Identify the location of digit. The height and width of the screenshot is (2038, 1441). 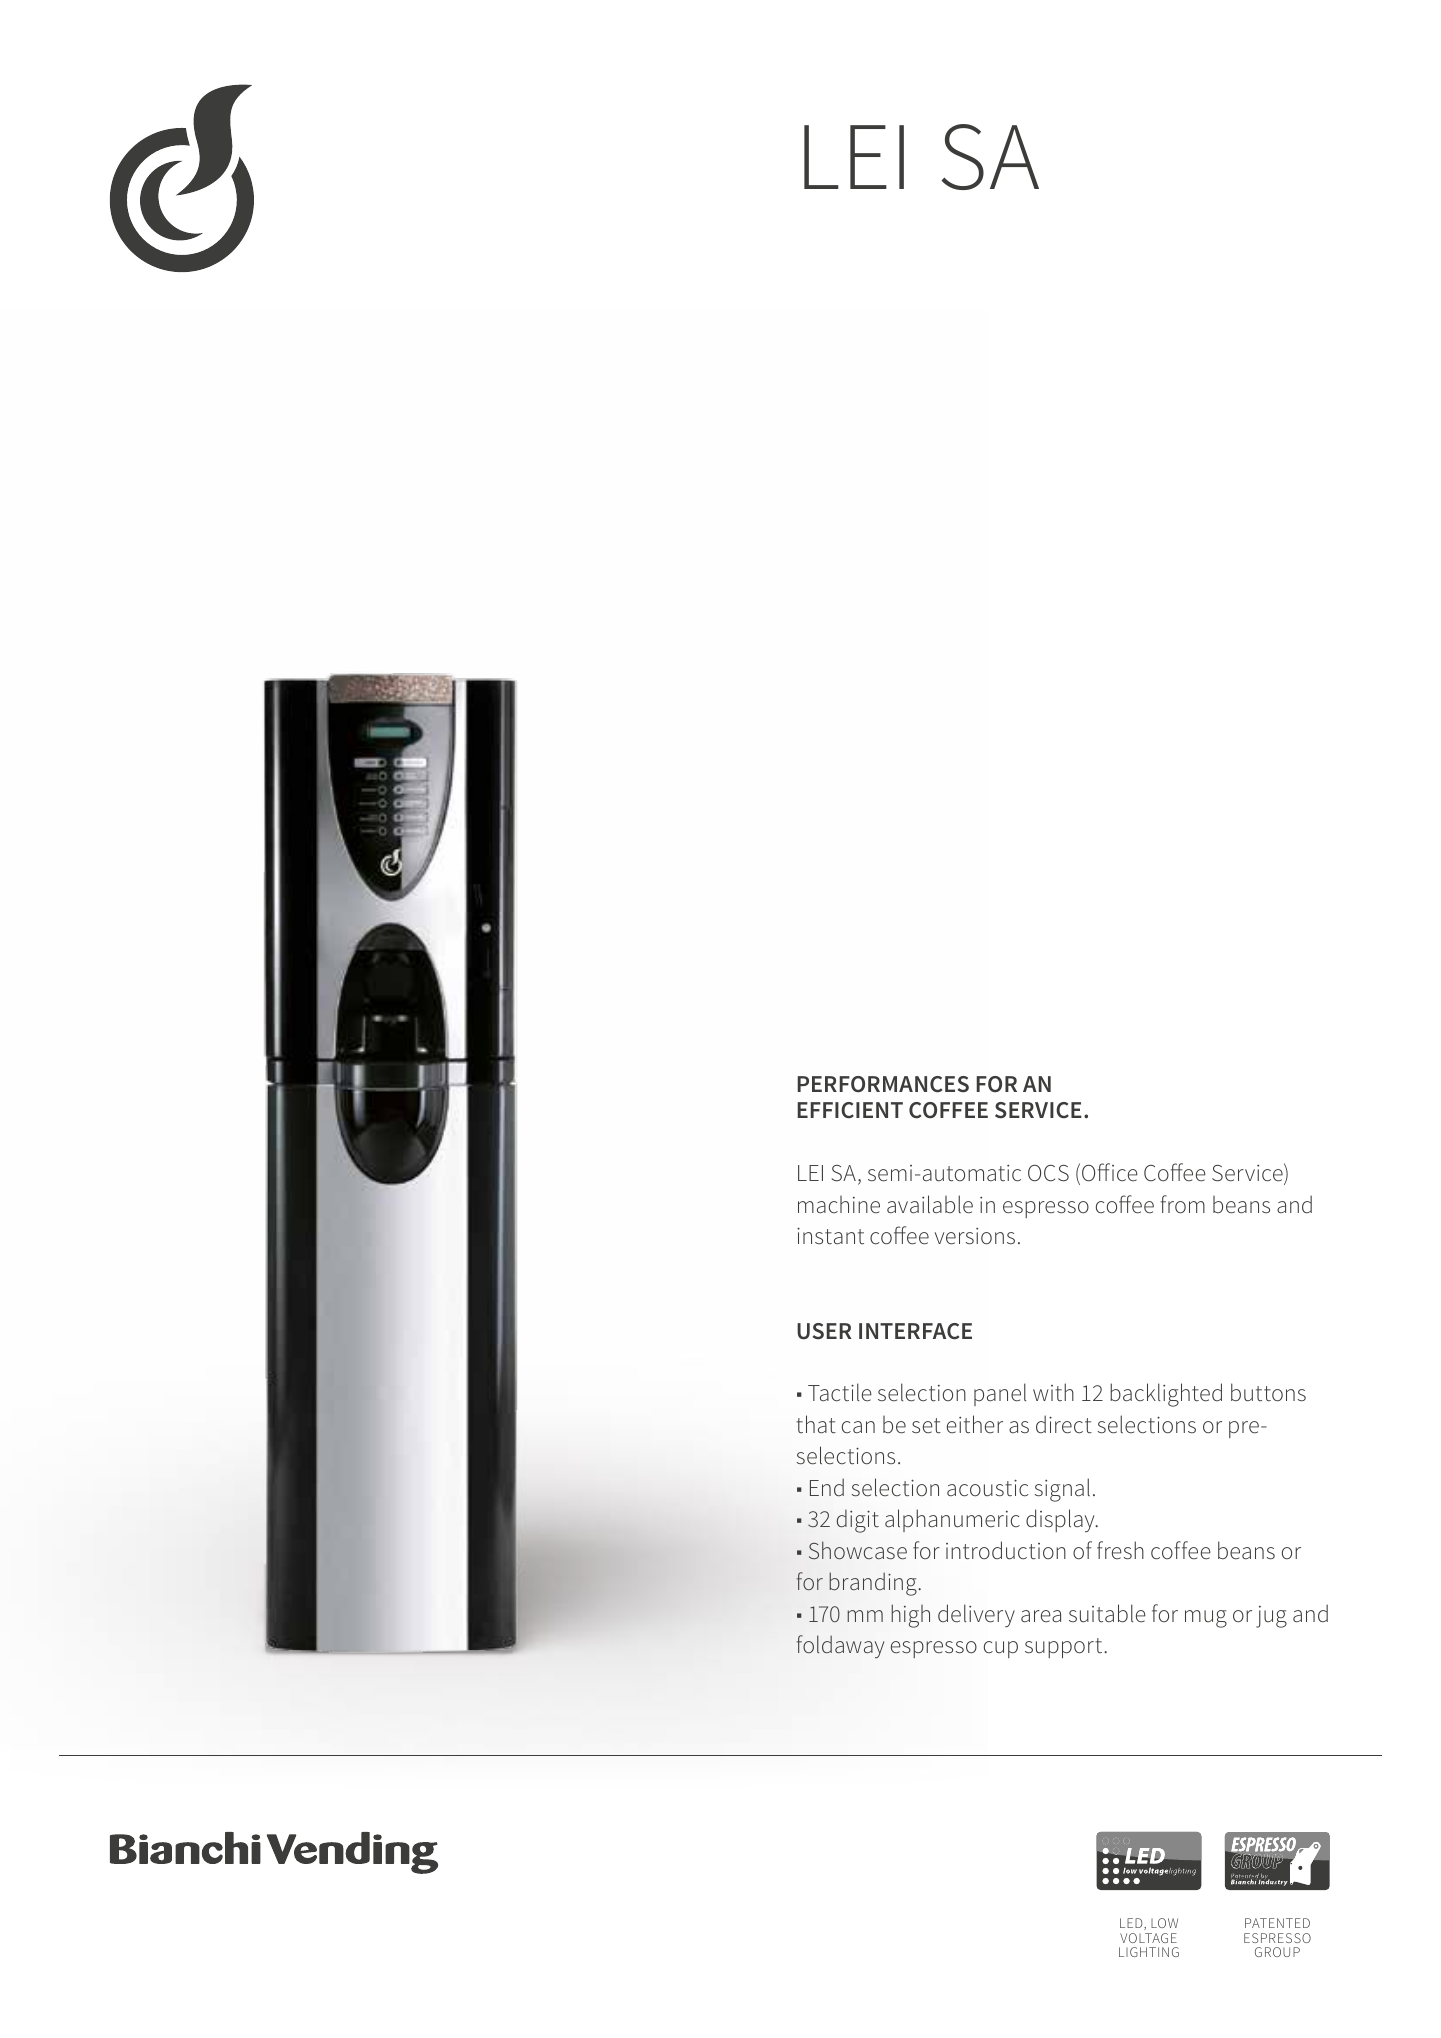
(858, 1521).
